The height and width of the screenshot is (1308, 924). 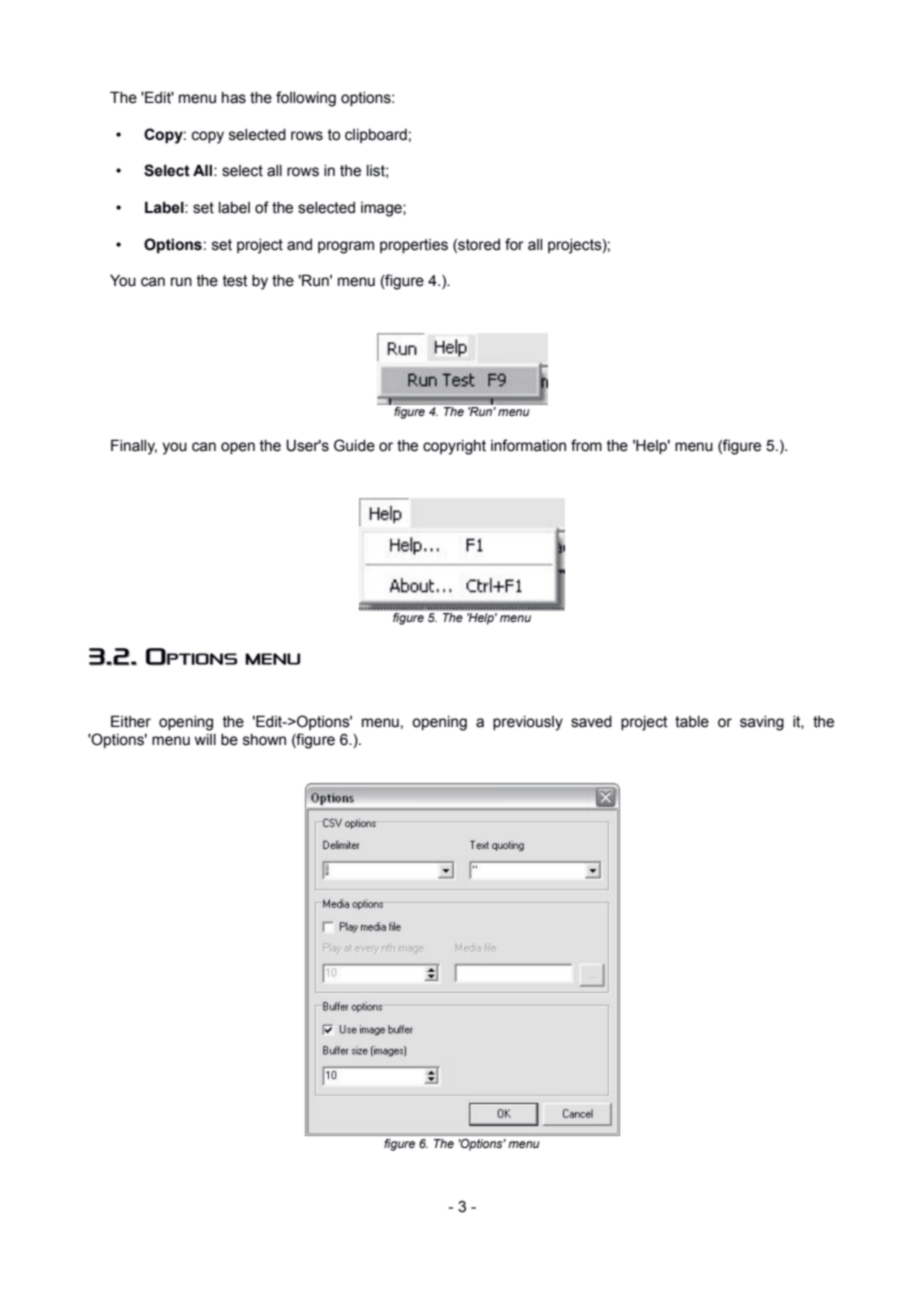 I want to click on test, so click(x=235, y=281).
